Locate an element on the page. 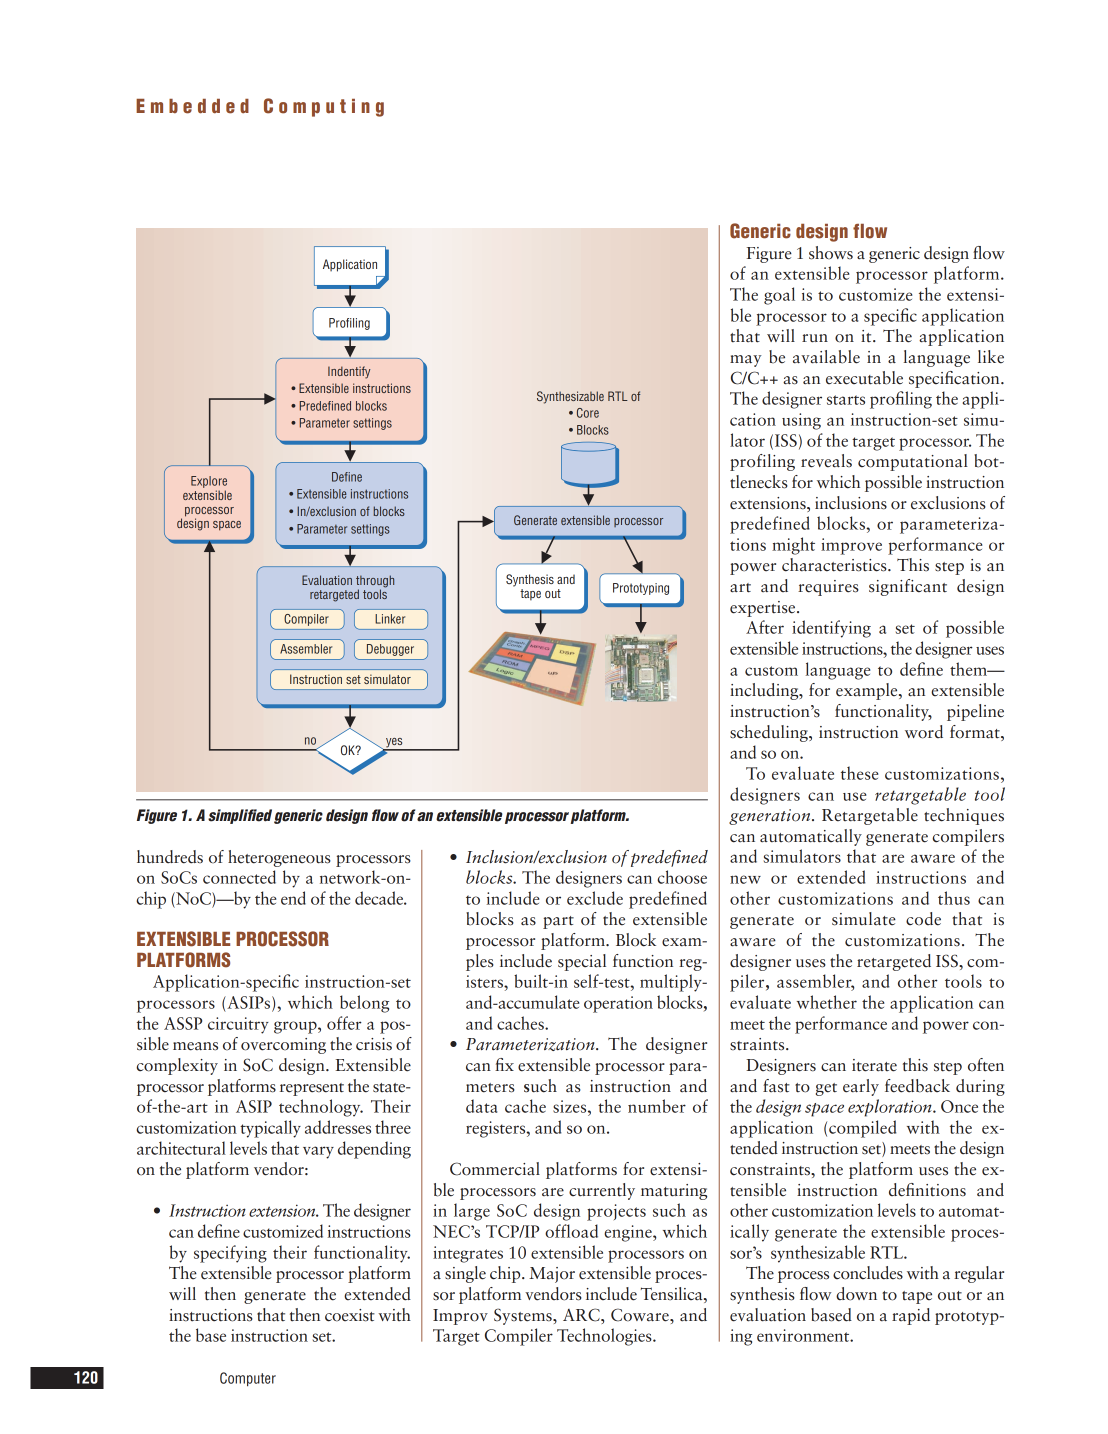 The width and height of the image is (1108, 1434). scheduling is located at coordinates (770, 733).
